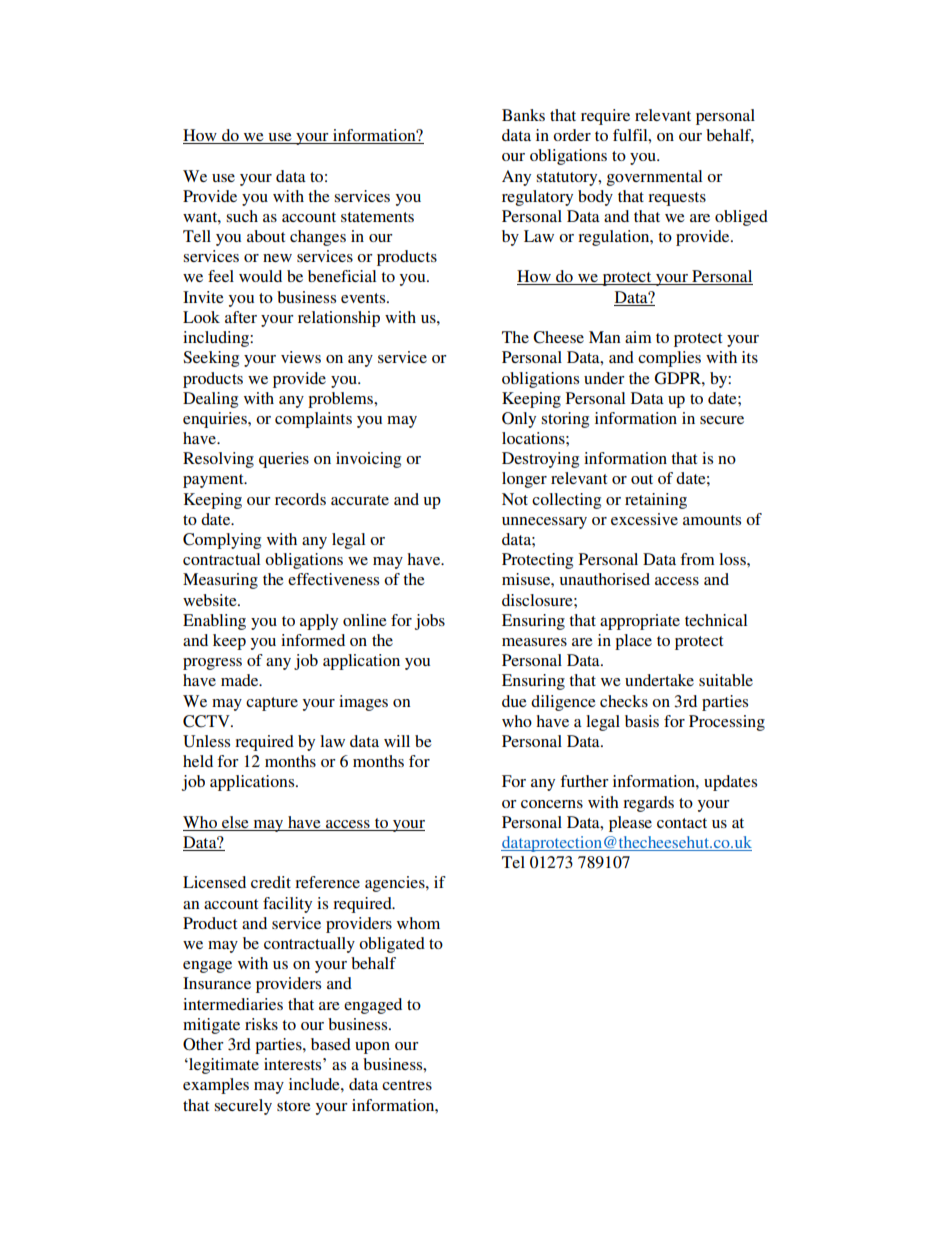 This image has width=952, height=1233. Describe the element at coordinates (656, 501) in the image. I see `retaining` at that location.
